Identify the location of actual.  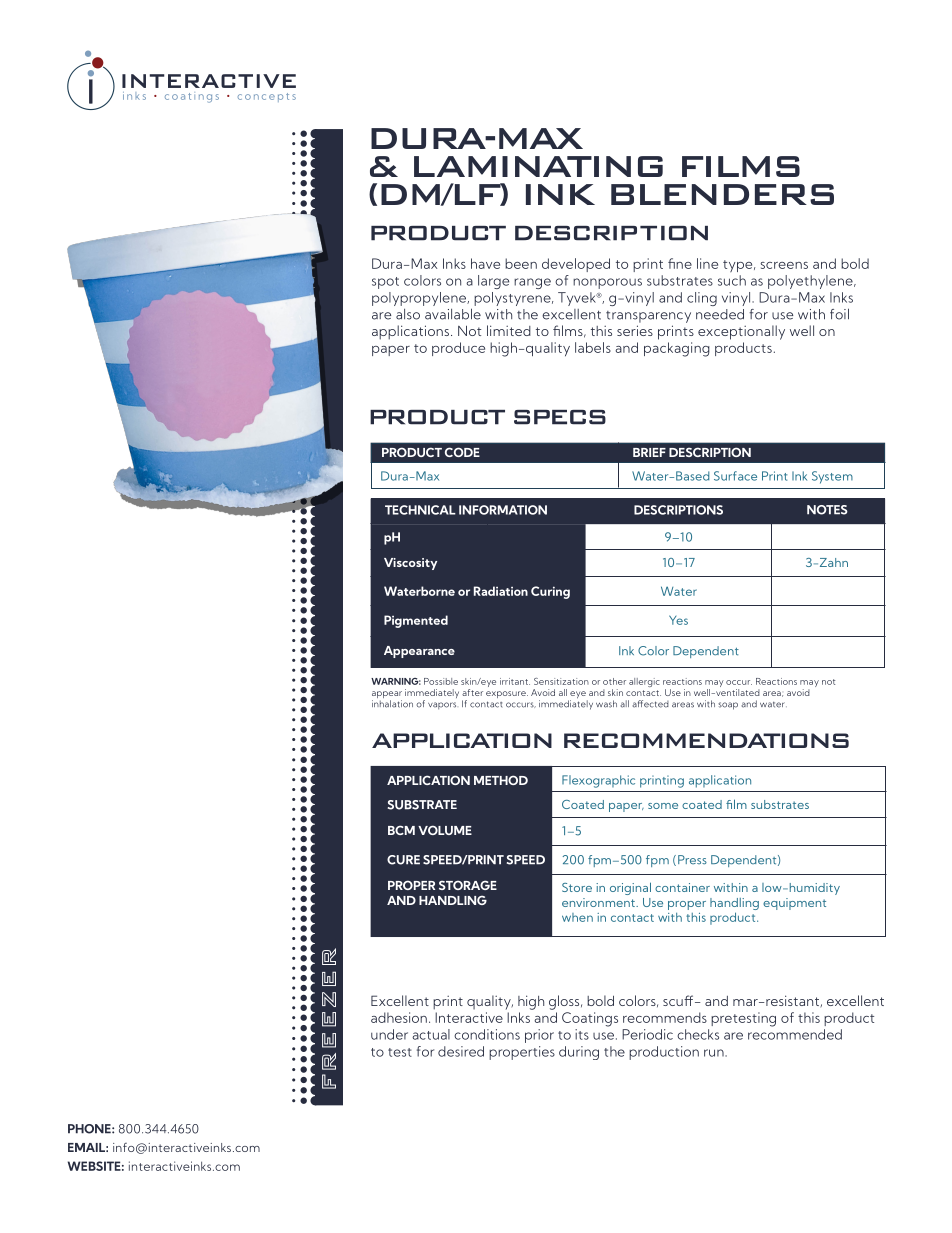
(431, 1034).
